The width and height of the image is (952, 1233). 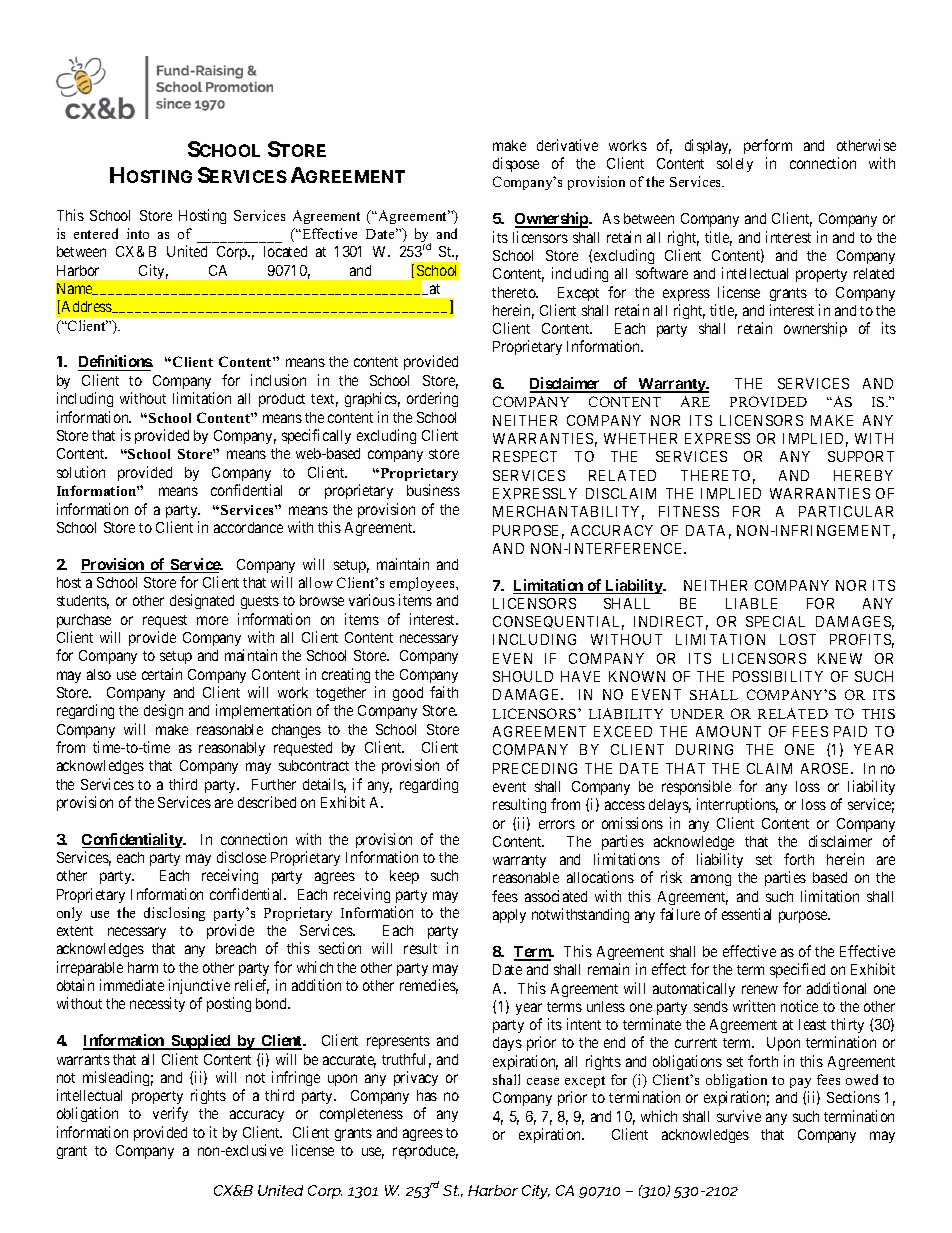 What do you see at coordinates (138, 233) in the image?
I see `into` at bounding box center [138, 233].
